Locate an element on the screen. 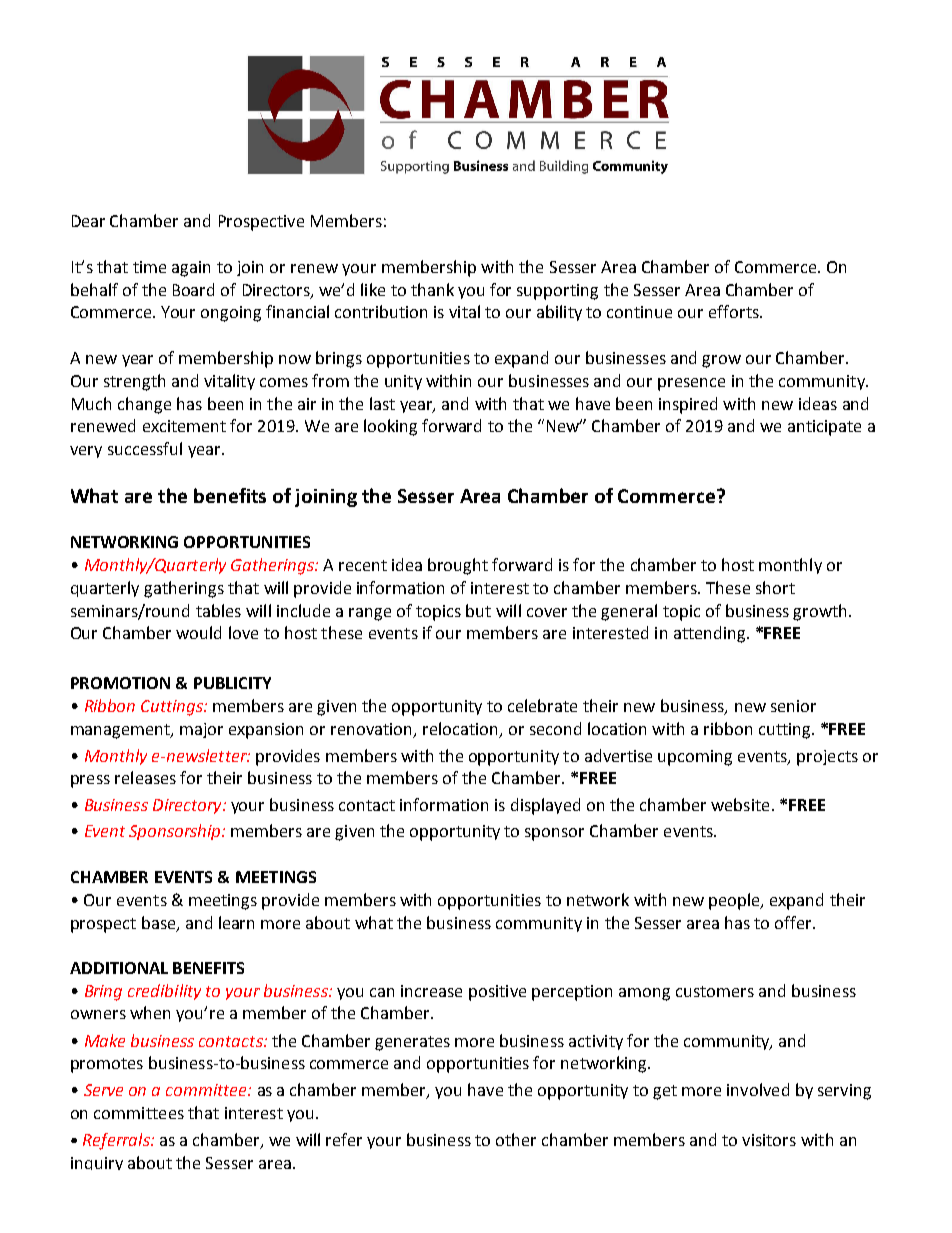 The image size is (952, 1233). inquiry is located at coordinates (97, 1163).
